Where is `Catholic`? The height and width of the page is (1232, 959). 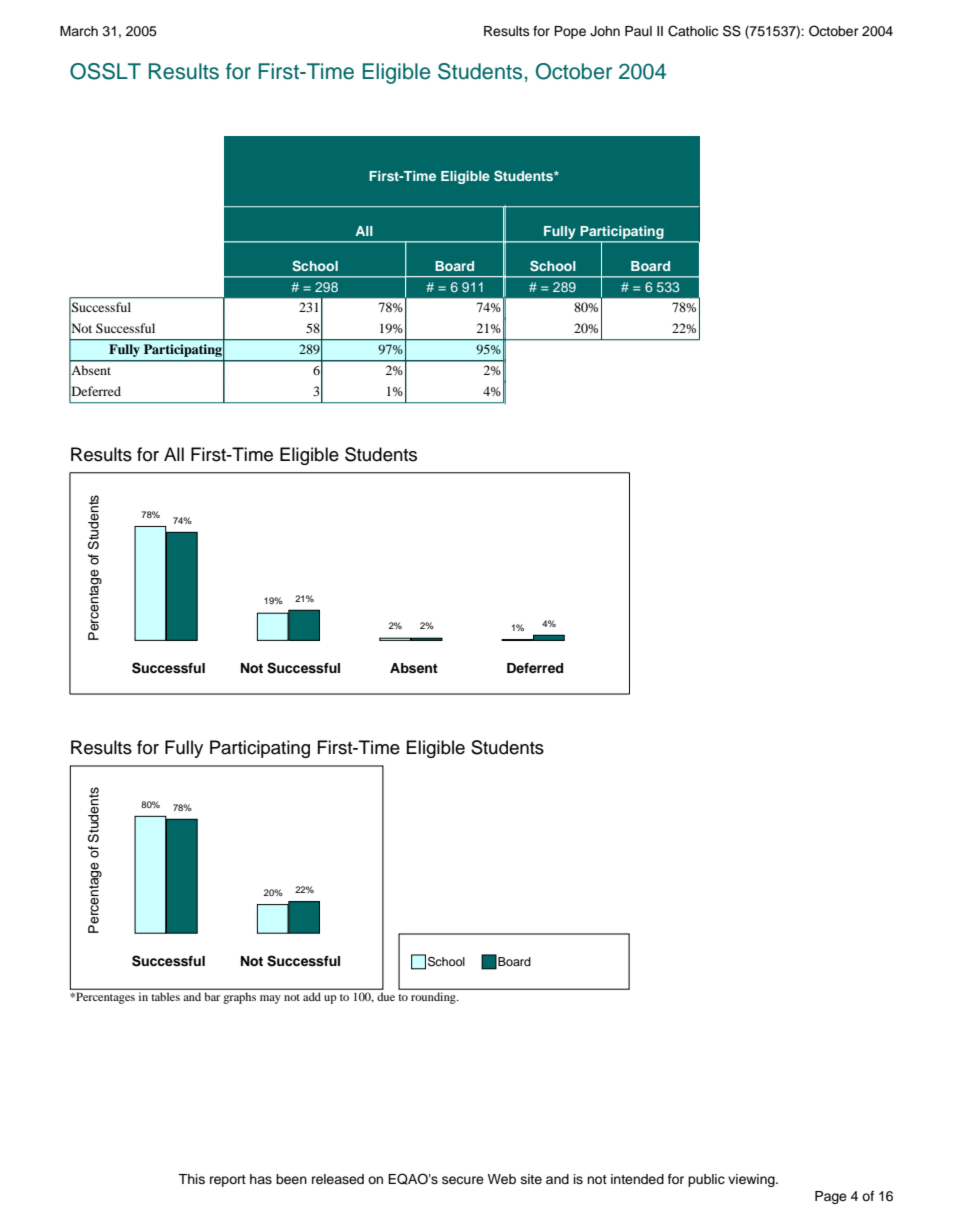 Catholic is located at coordinates (693, 31).
